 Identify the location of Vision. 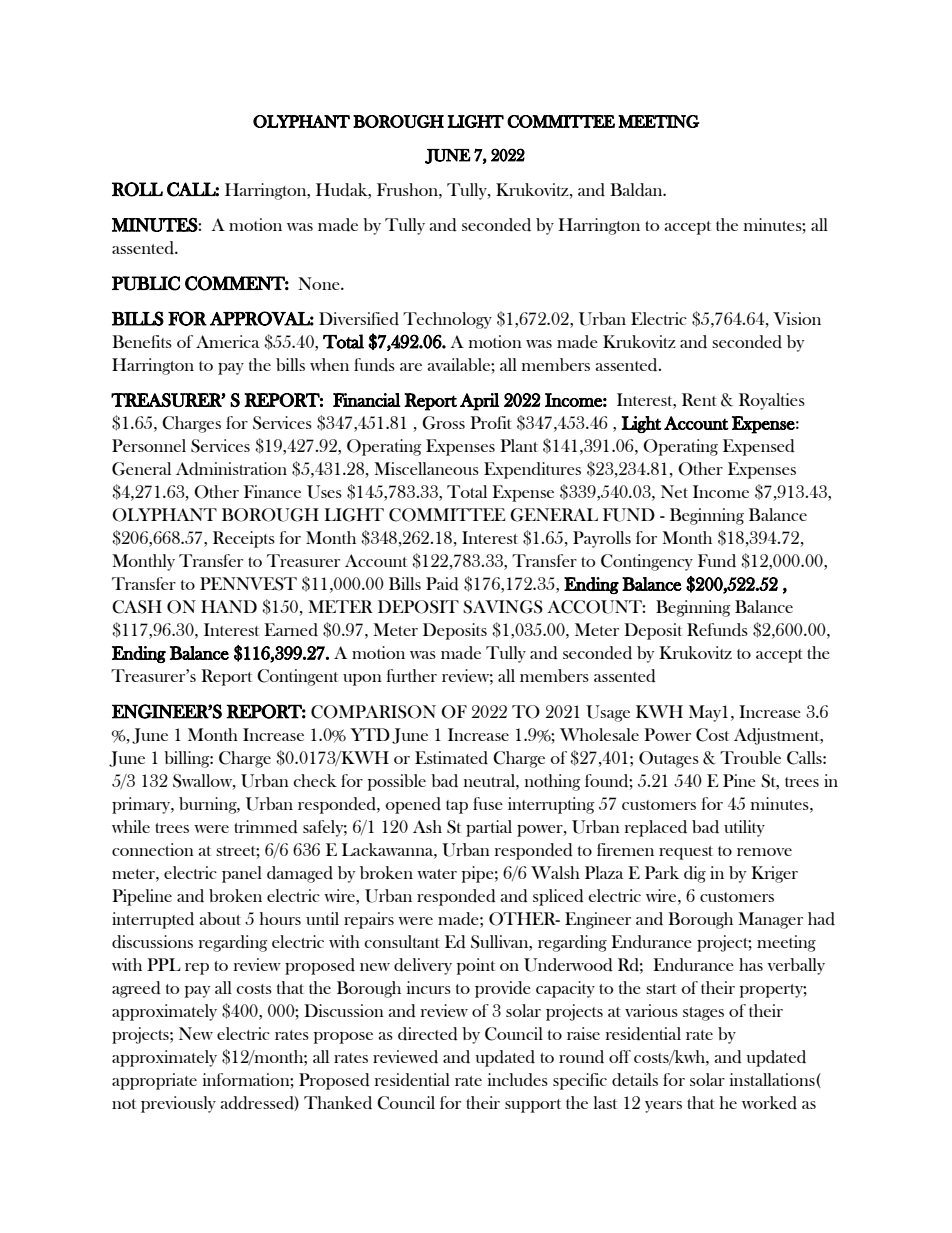
(797, 318).
